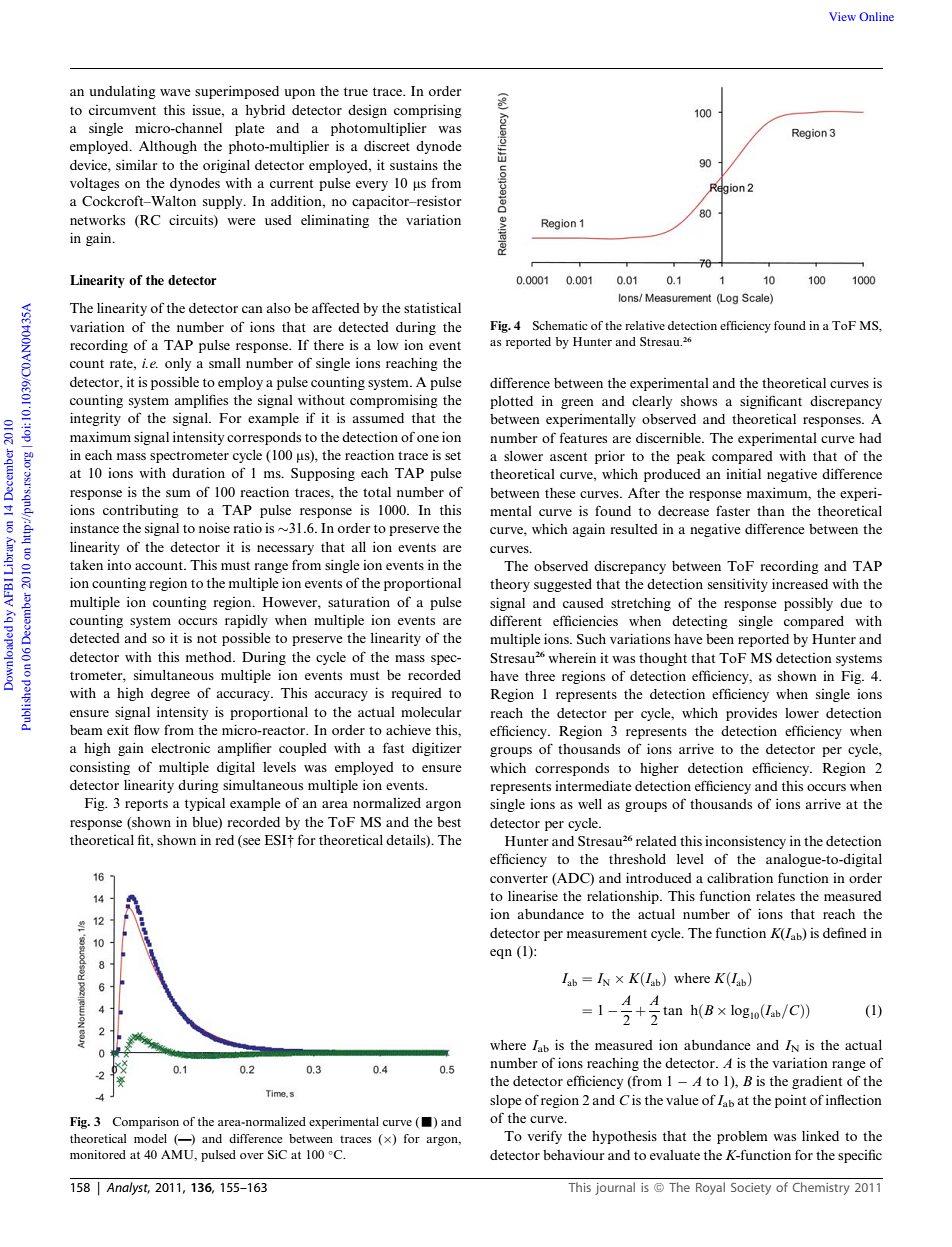 Image resolution: width=952 pixels, height=1247 pixels. I want to click on theory, so click(510, 585).
